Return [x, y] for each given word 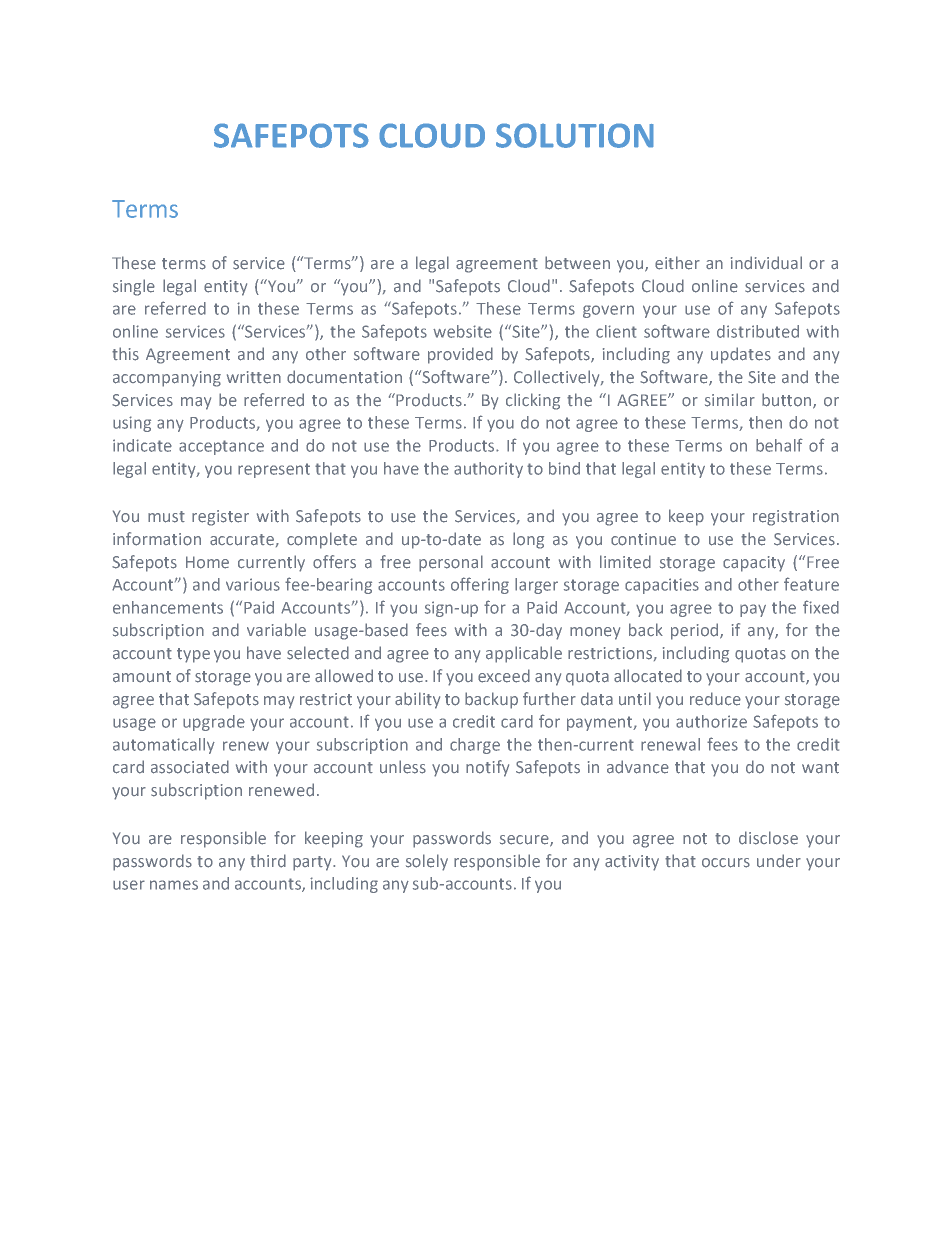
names [174, 885]
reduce [715, 699]
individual [766, 263]
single [134, 287]
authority [488, 470]
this [125, 354]
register [220, 518]
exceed [504, 676]
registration [796, 518]
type [193, 655]
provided [460, 355]
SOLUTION [575, 135]
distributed [758, 331]
